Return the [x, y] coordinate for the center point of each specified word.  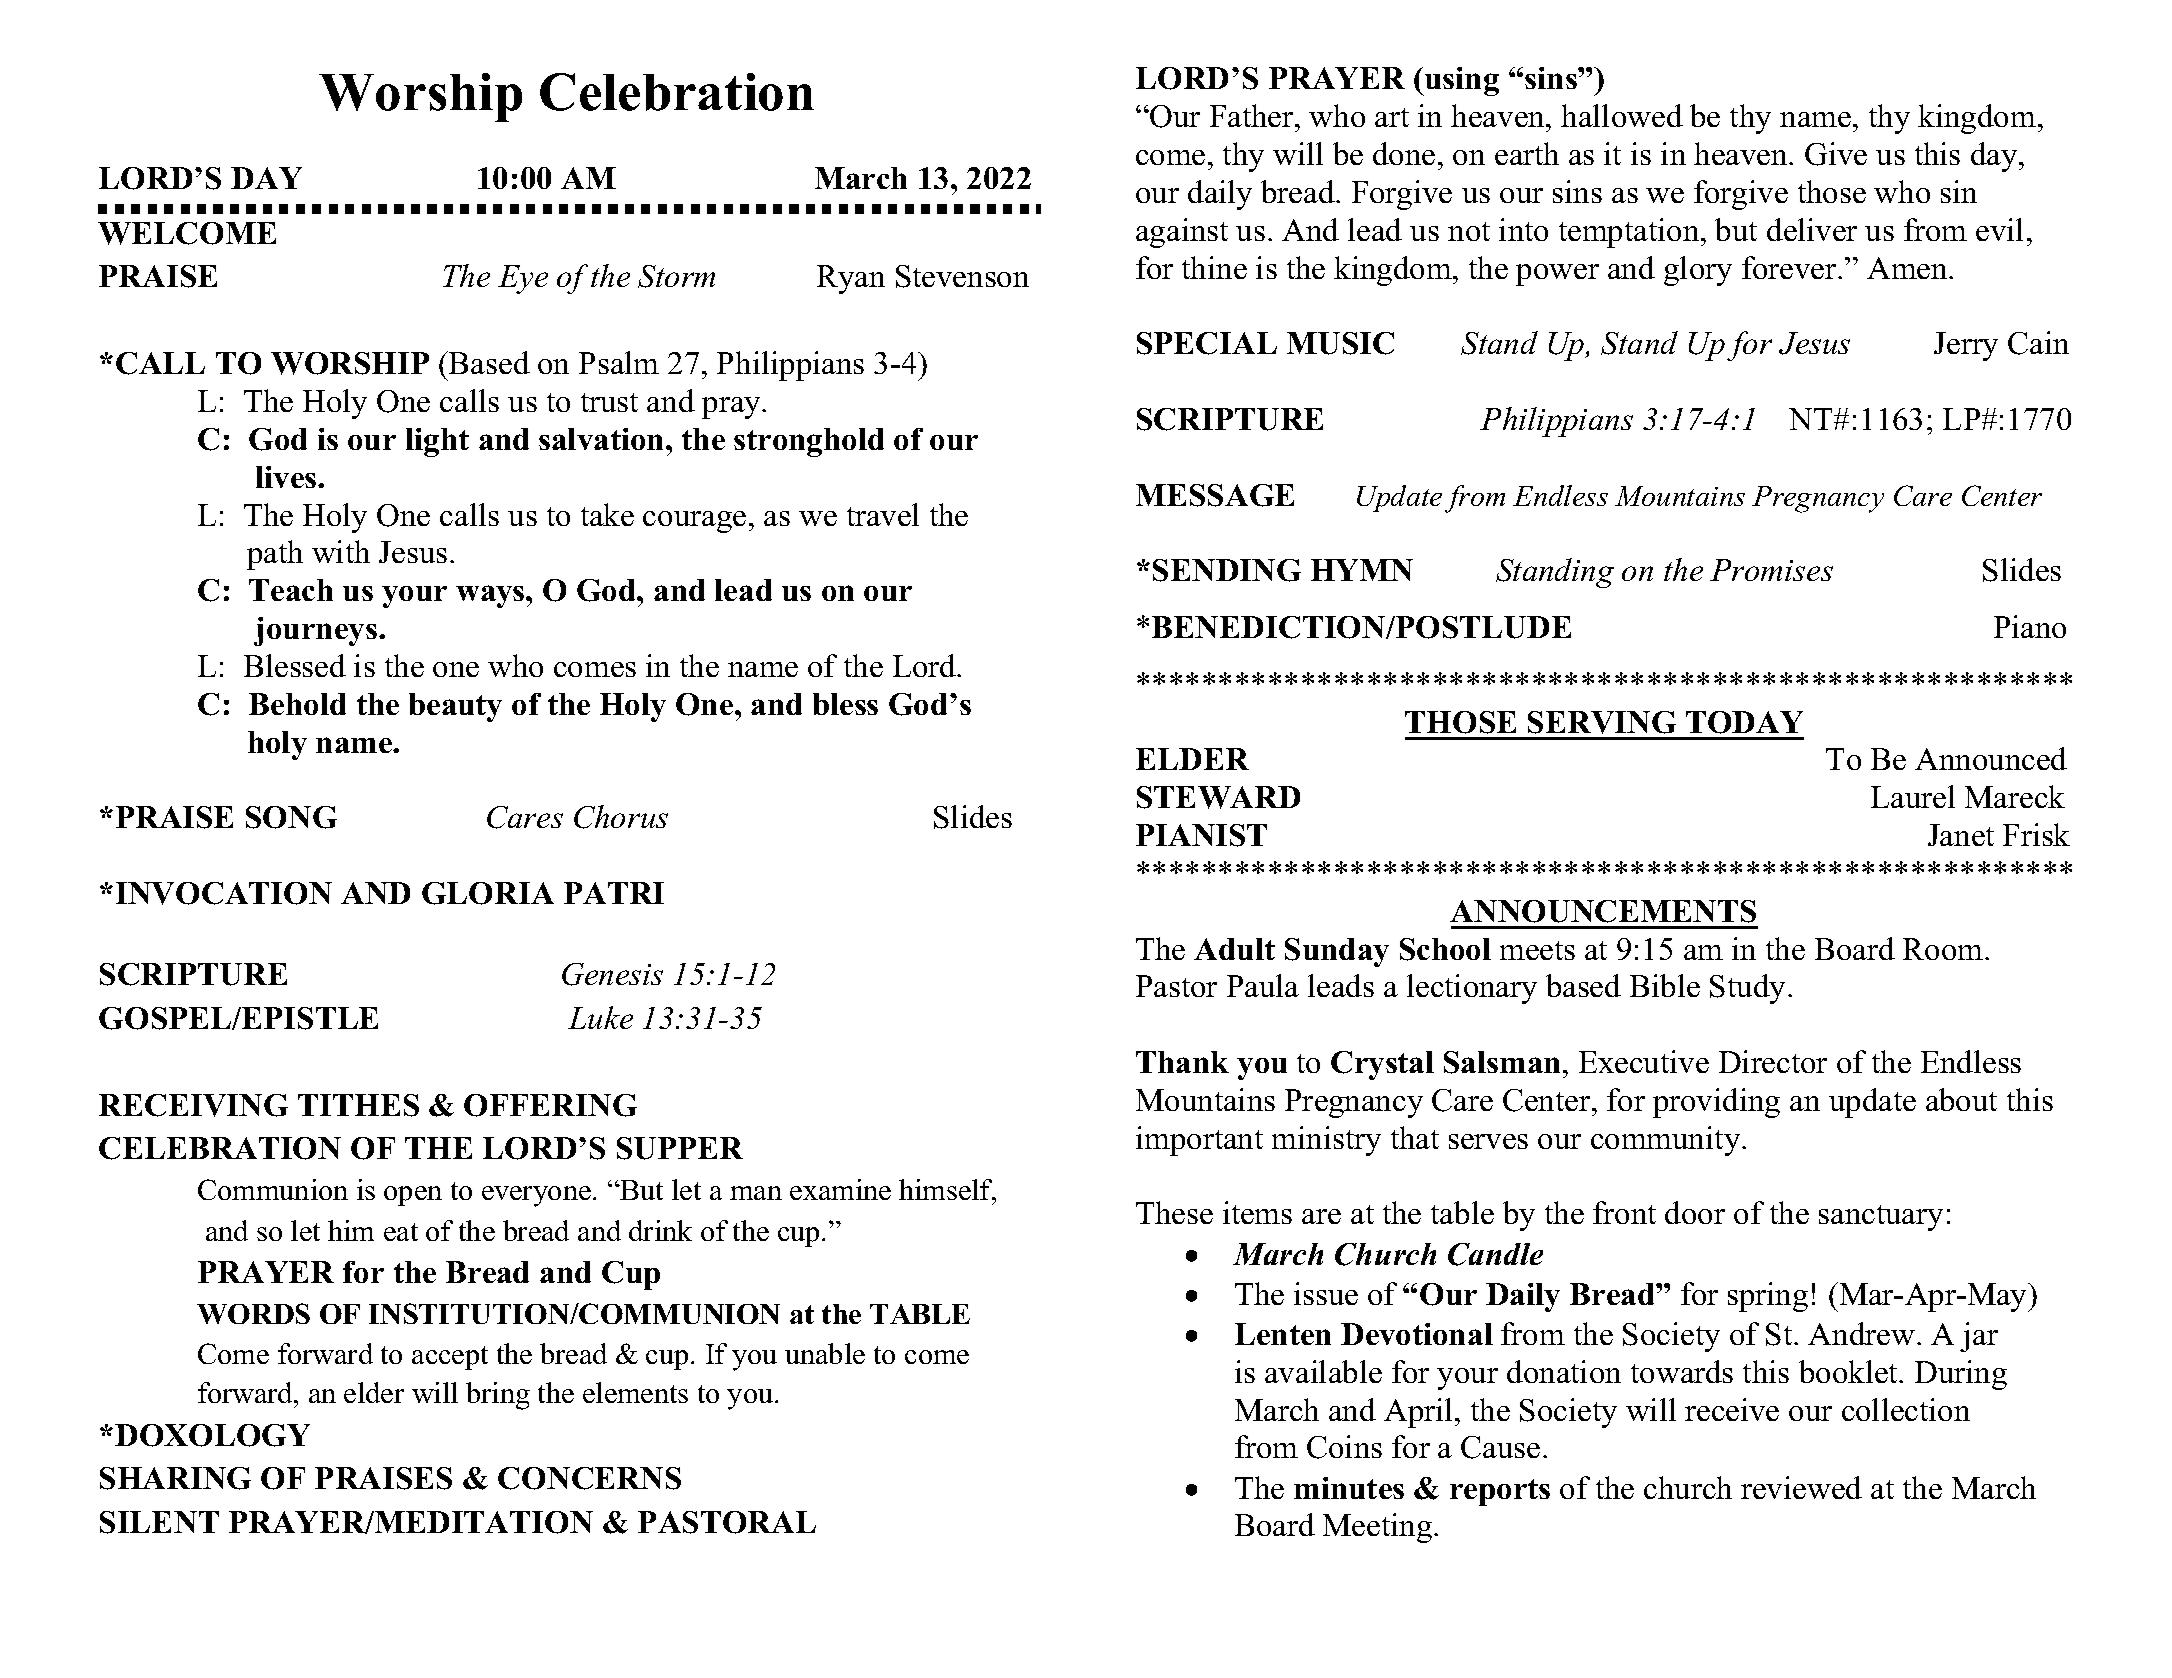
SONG [291, 817]
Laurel [1913, 796]
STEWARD [1218, 797]
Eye [523, 279]
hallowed [1622, 115]
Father [1253, 115]
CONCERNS [589, 1478]
